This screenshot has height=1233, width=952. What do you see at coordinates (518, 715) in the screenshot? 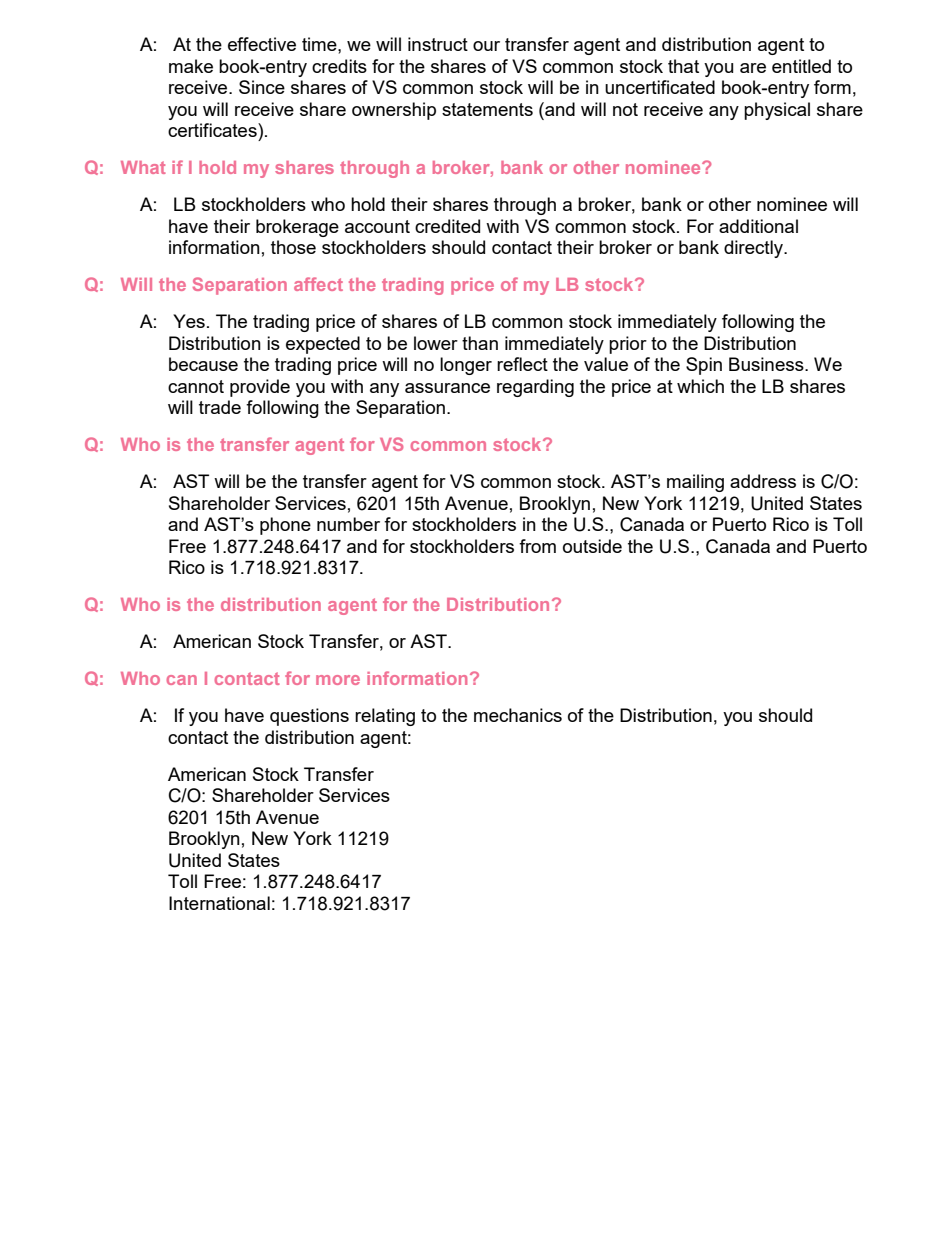
I see `mechanics` at bounding box center [518, 715].
